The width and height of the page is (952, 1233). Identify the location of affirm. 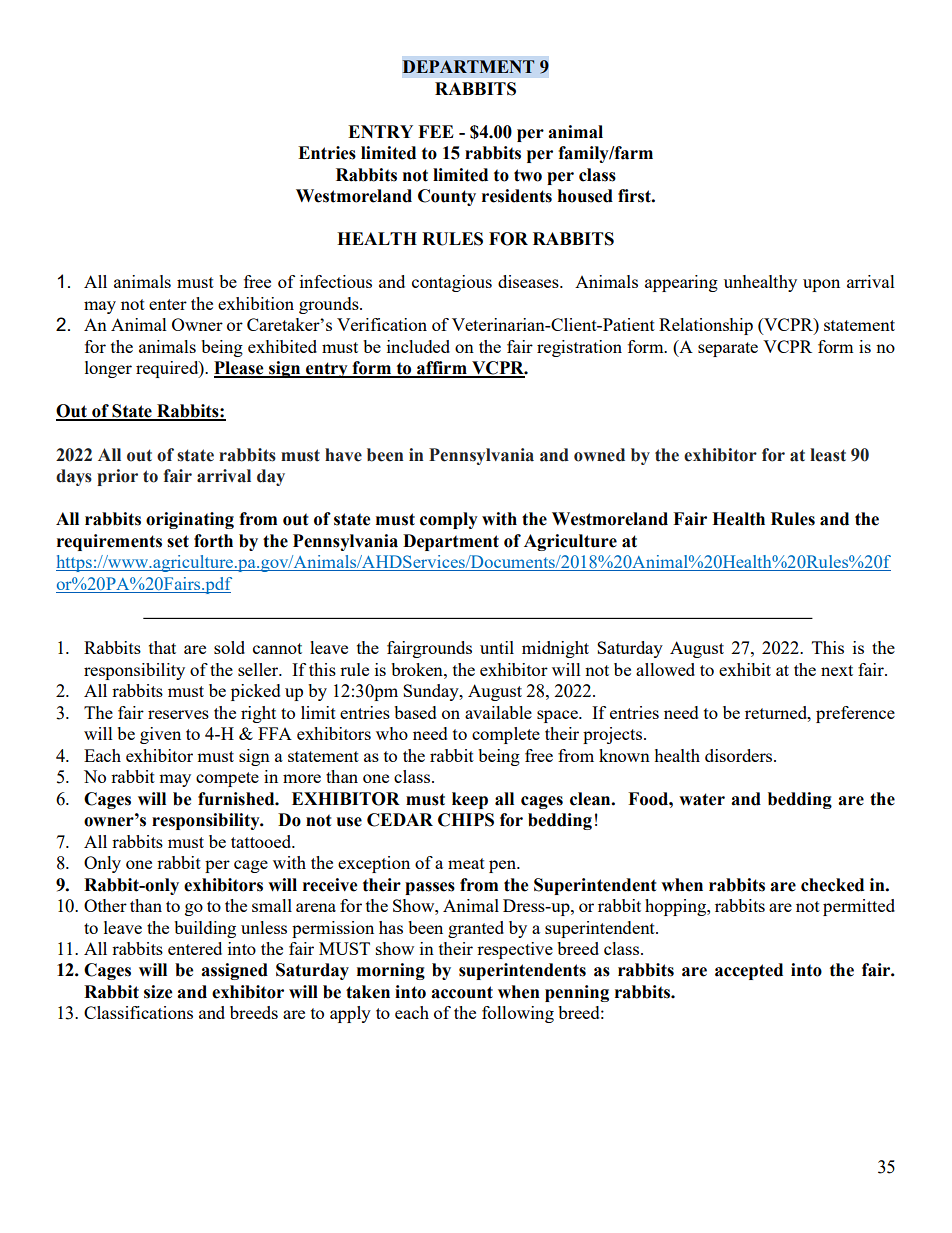
(442, 369).
